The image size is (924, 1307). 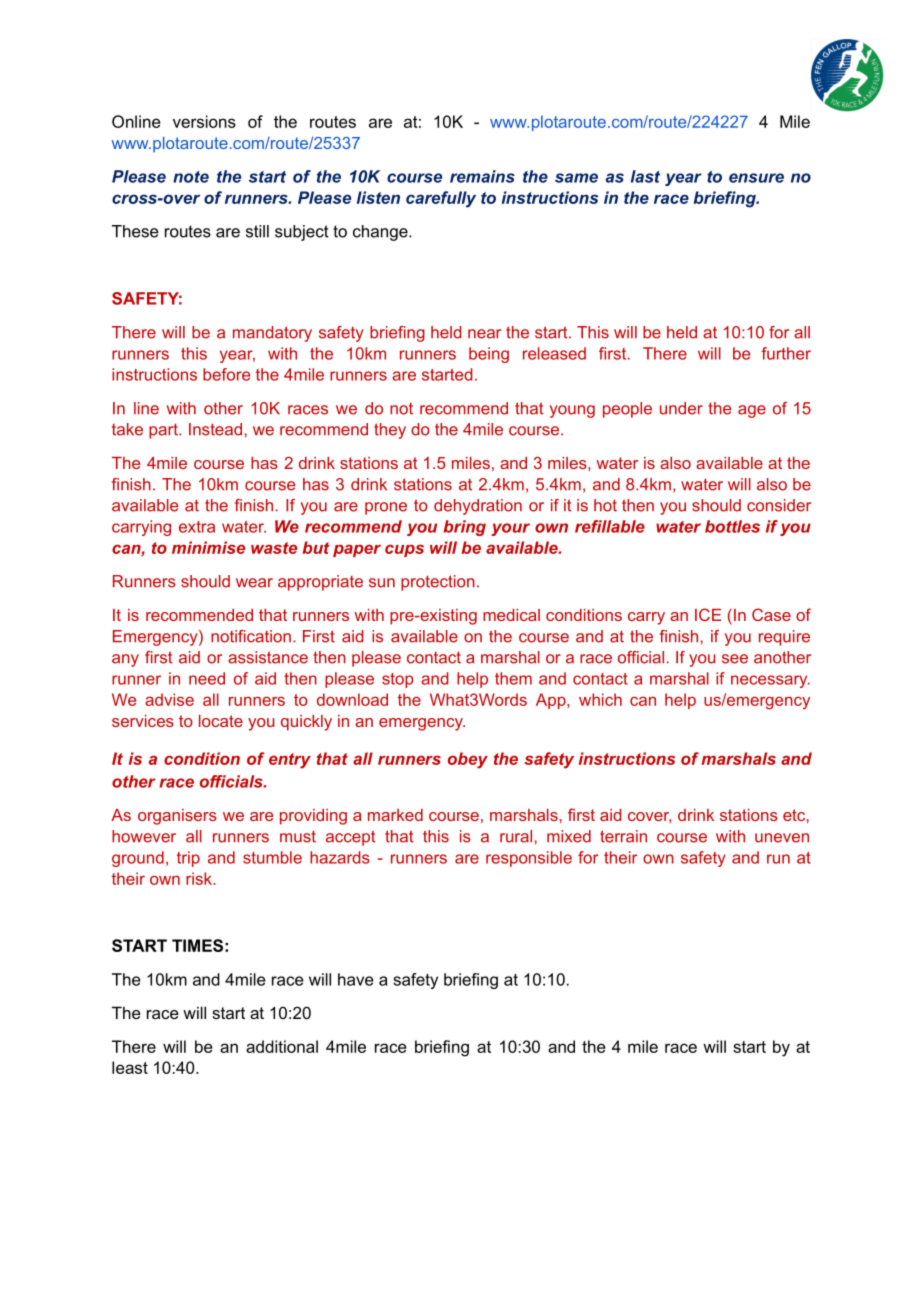 What do you see at coordinates (513, 678) in the screenshot?
I see `them` at bounding box center [513, 678].
